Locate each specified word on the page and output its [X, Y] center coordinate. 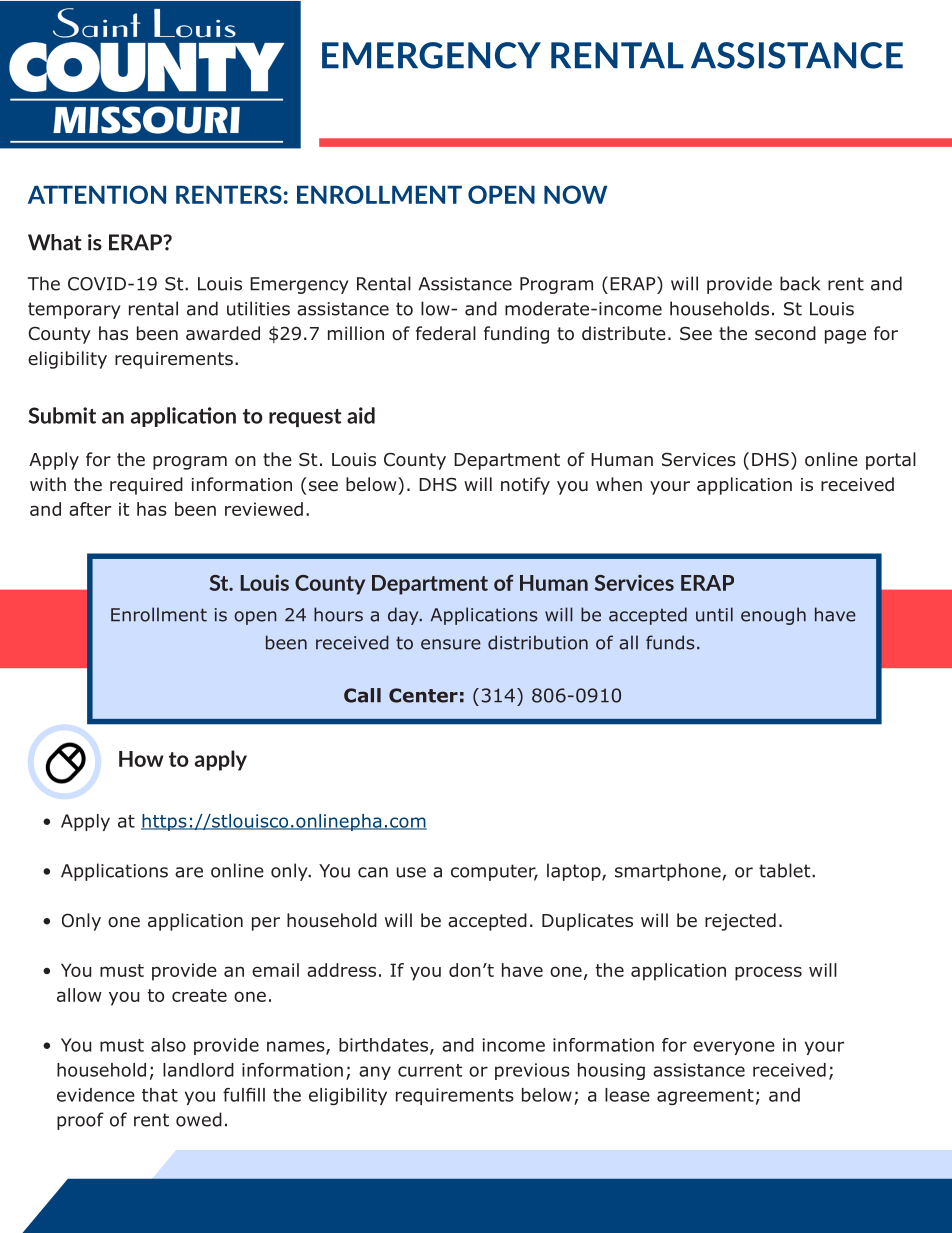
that [160, 1095]
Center [423, 695]
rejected [740, 922]
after [90, 509]
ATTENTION [97, 194]
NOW [575, 194]
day [404, 616]
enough [773, 616]
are [189, 872]
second [785, 333]
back [800, 283]
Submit [62, 415]
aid [361, 415]
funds [670, 642]
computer [494, 872]
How [141, 759]
